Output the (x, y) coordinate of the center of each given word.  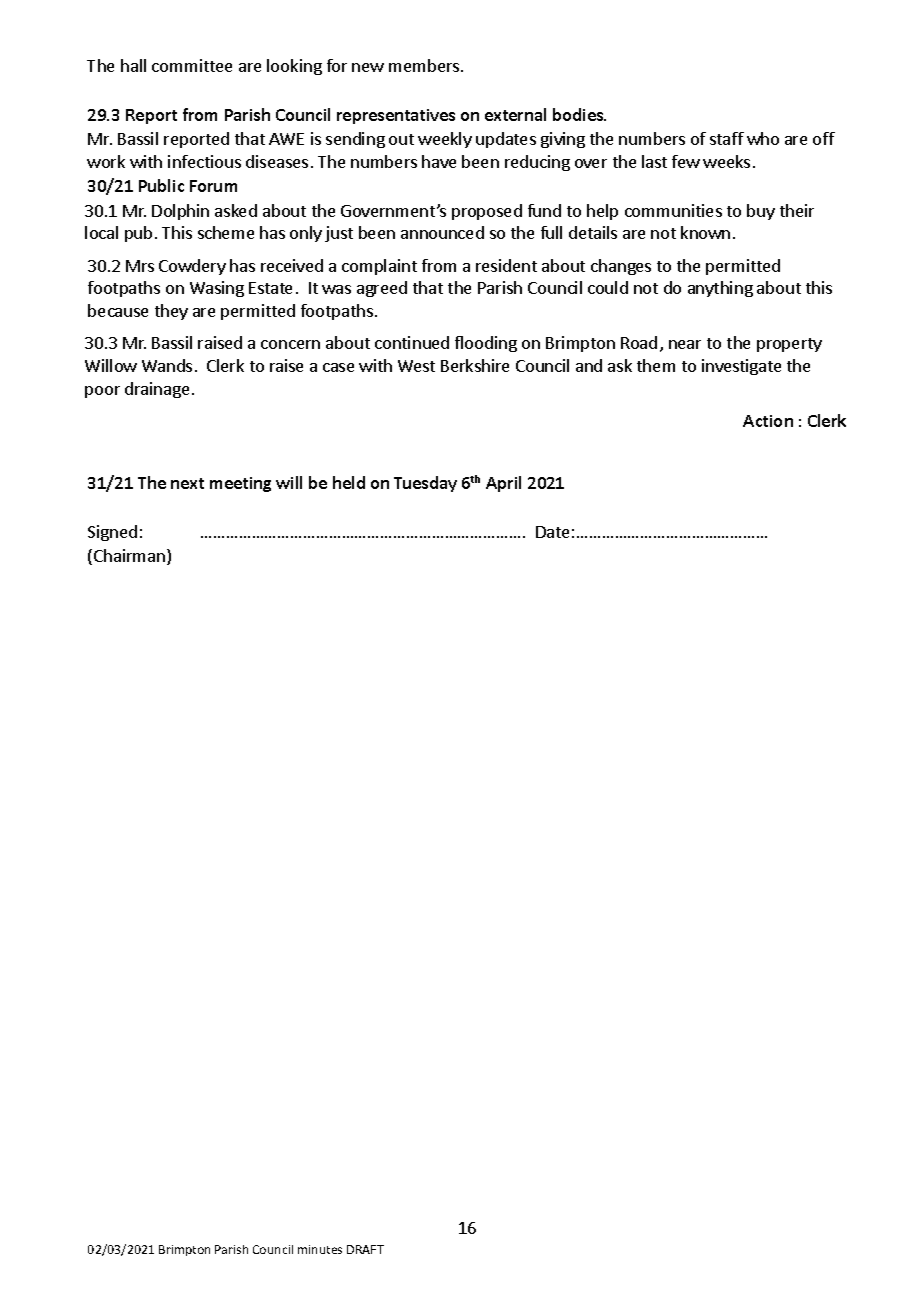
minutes (320, 1249)
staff (727, 138)
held (349, 482)
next (187, 483)
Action (768, 421)
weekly (445, 140)
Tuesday (425, 484)
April (503, 484)
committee (192, 65)
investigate (741, 367)
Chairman (131, 557)
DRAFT (365, 1249)
